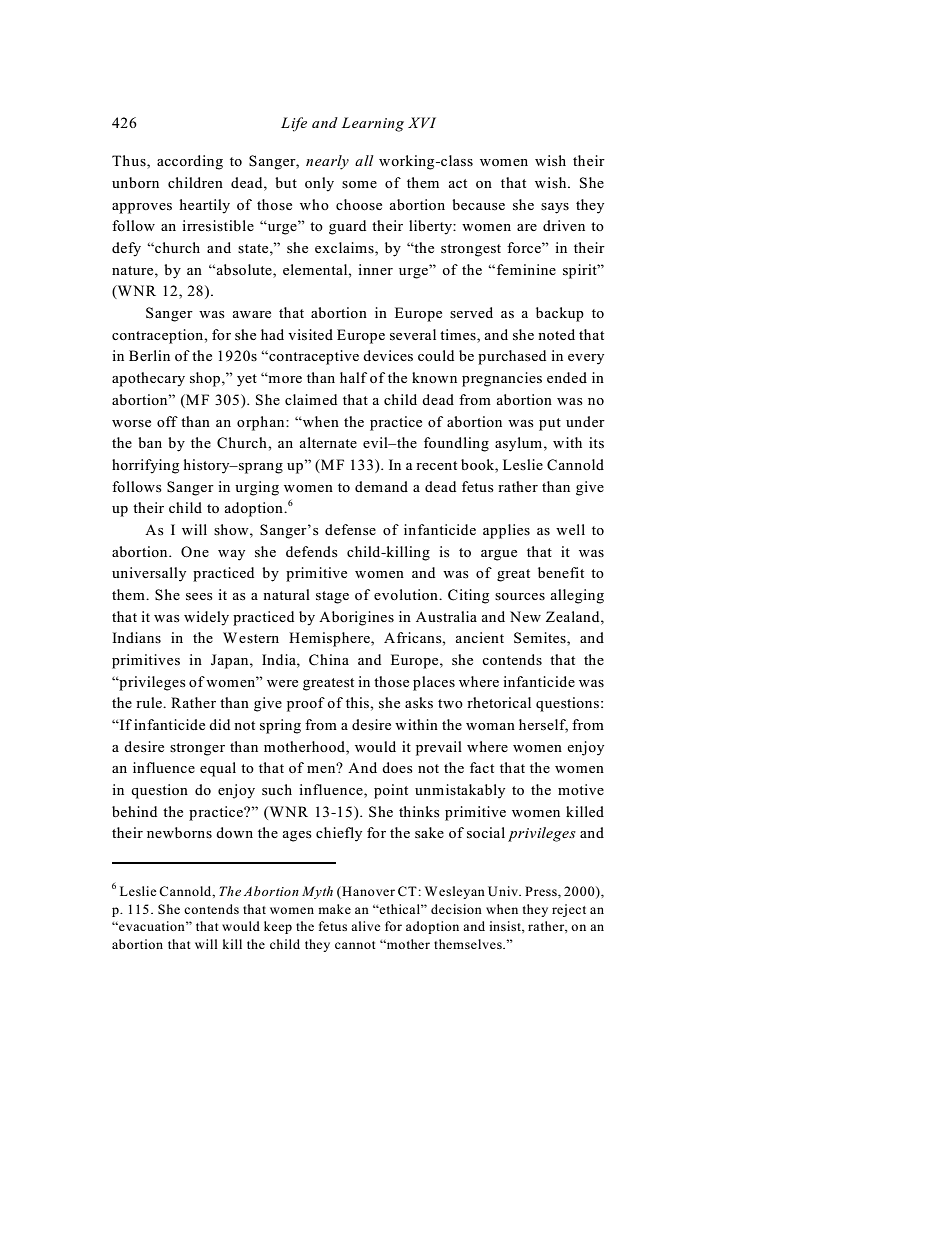  I want to click on widely, so click(206, 618).
